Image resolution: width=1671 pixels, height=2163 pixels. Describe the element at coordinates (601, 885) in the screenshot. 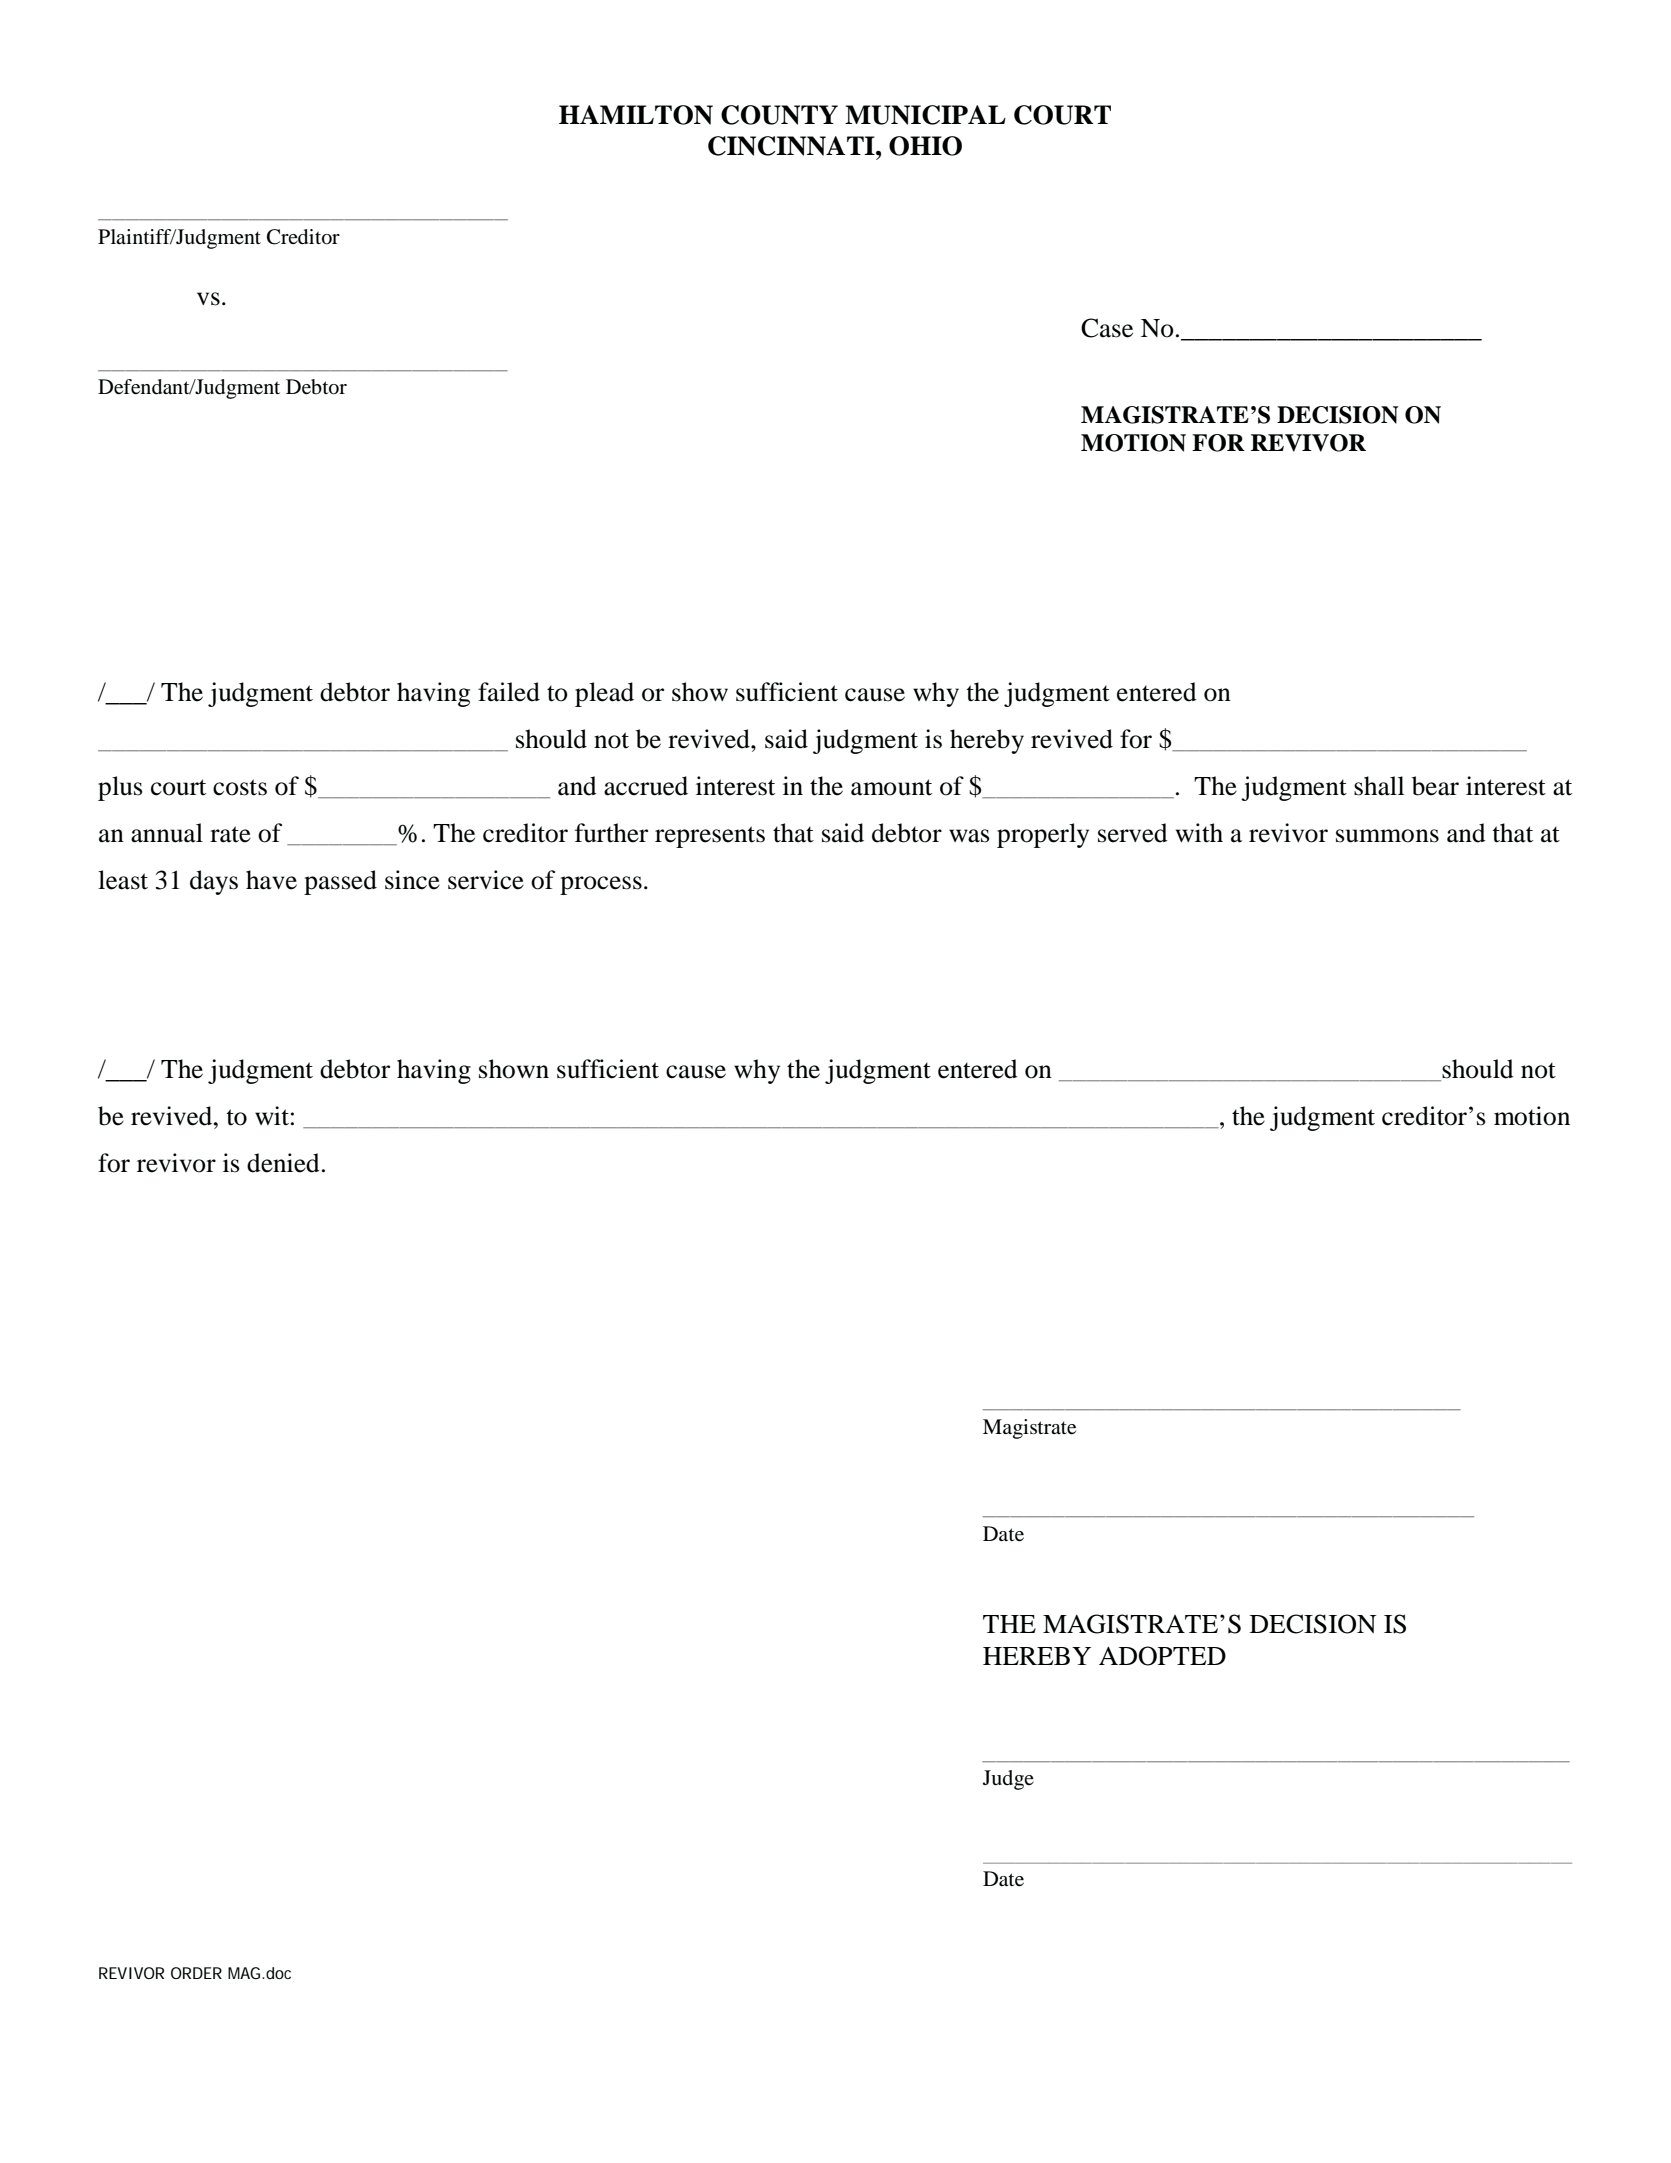

I see `process` at that location.
